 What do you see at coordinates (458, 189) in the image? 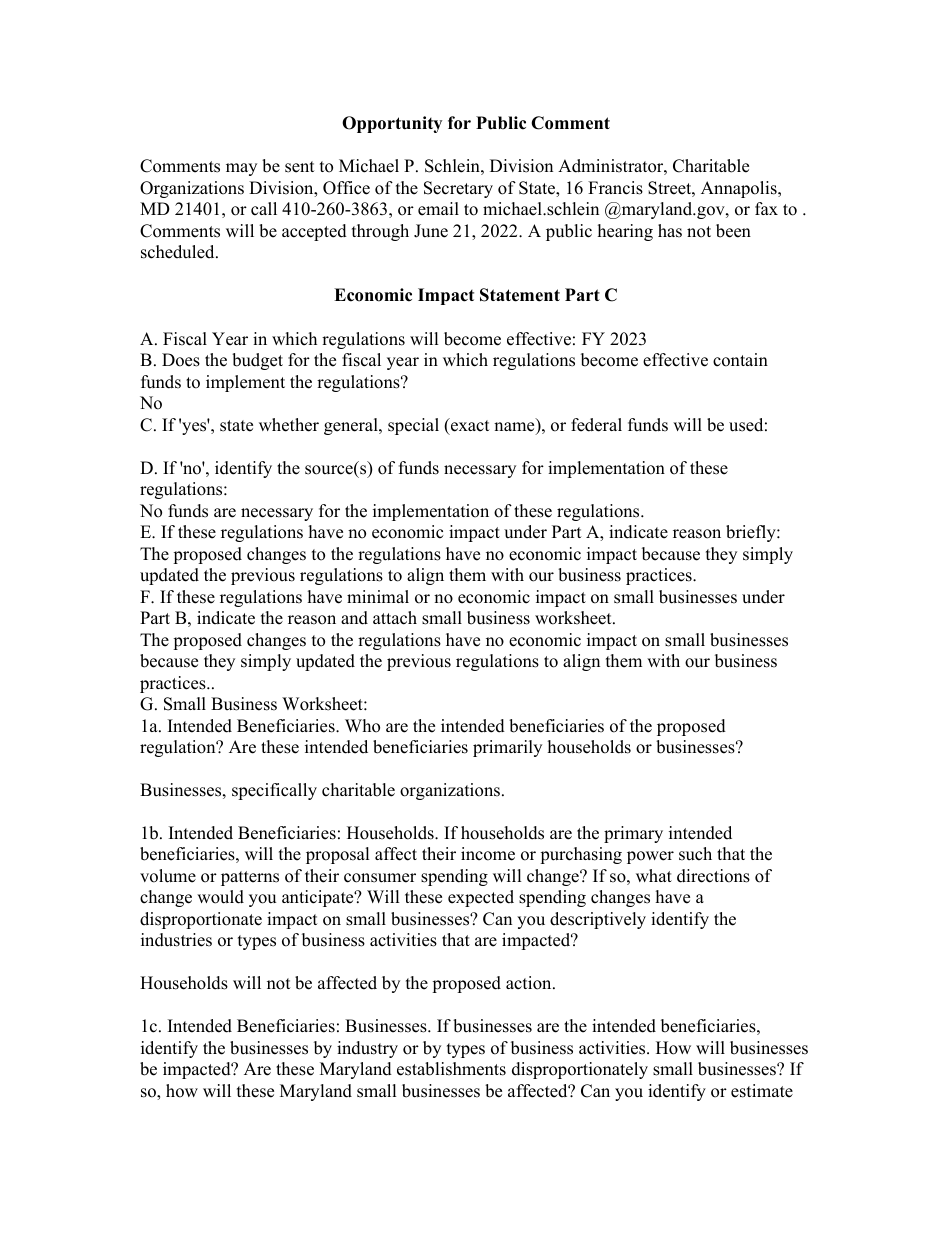
I see `Secretary` at bounding box center [458, 189].
